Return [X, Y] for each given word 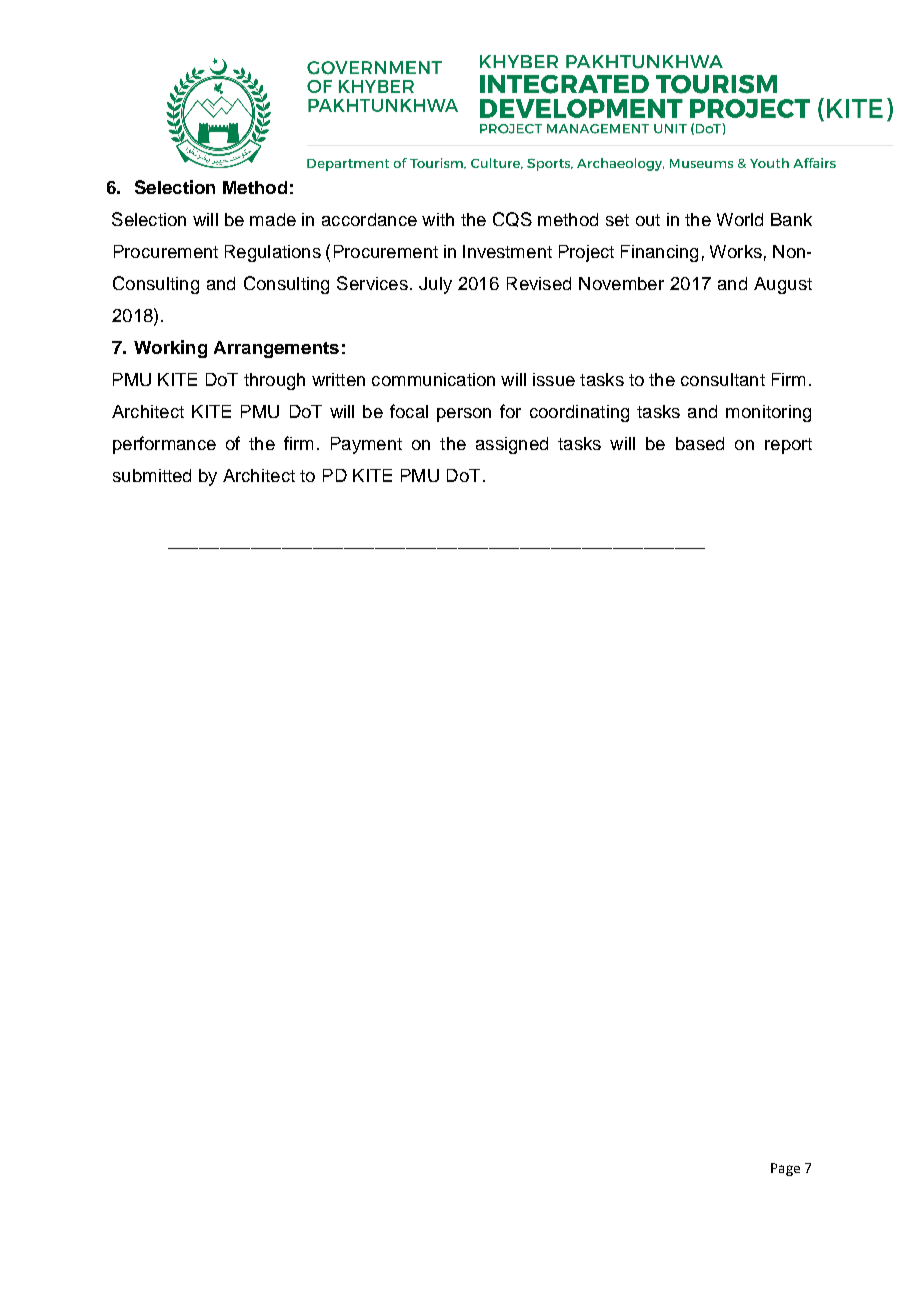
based [700, 443]
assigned [512, 445]
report [788, 446]
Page [785, 1169]
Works [736, 251]
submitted [152, 475]
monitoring [768, 413]
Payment [366, 445]
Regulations [273, 253]
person [464, 415]
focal [409, 411]
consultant [723, 379]
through [274, 381]
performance [164, 445]
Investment [507, 251]
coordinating [579, 413]
